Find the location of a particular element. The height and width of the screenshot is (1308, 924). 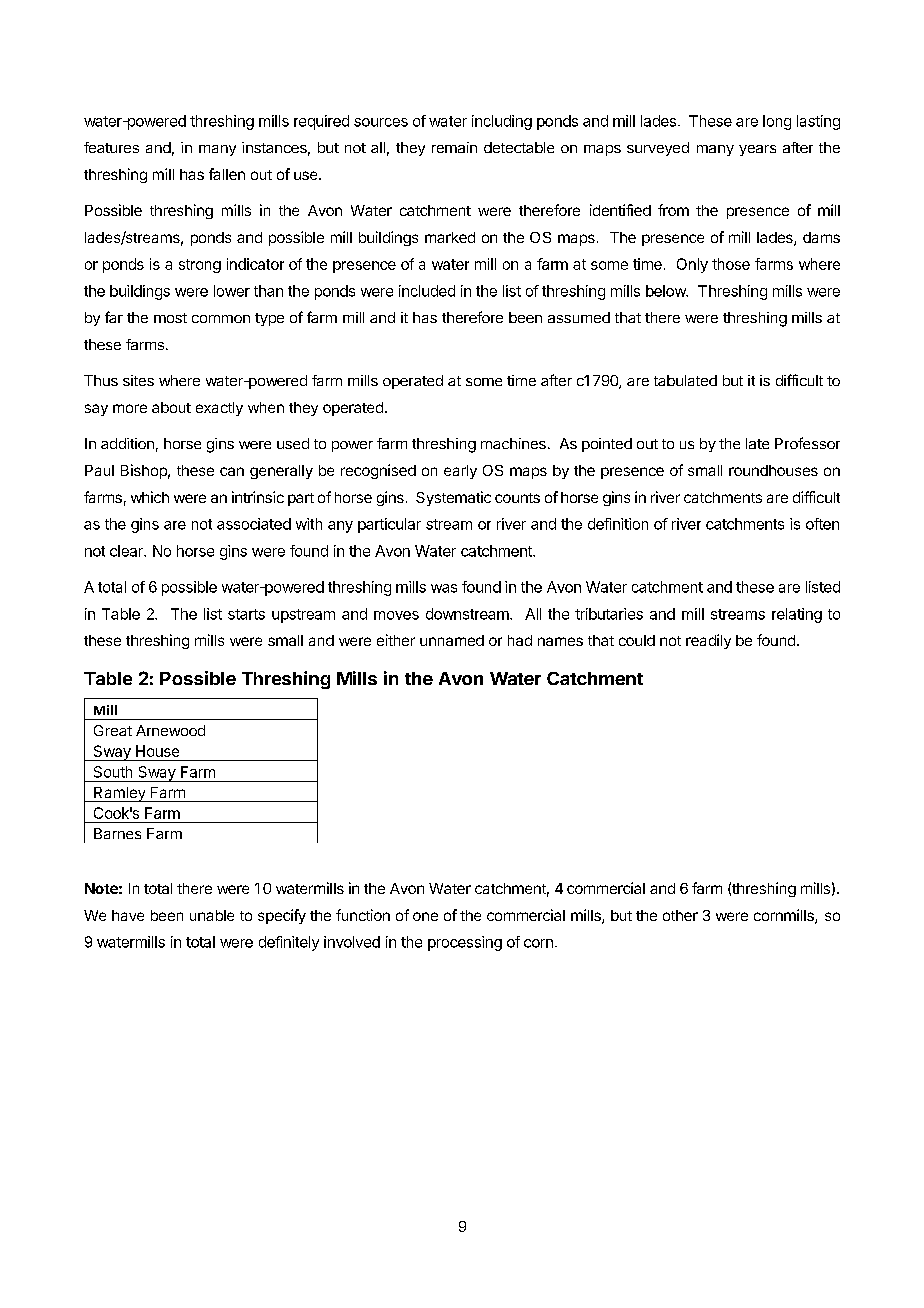

Professor is located at coordinates (807, 443).
